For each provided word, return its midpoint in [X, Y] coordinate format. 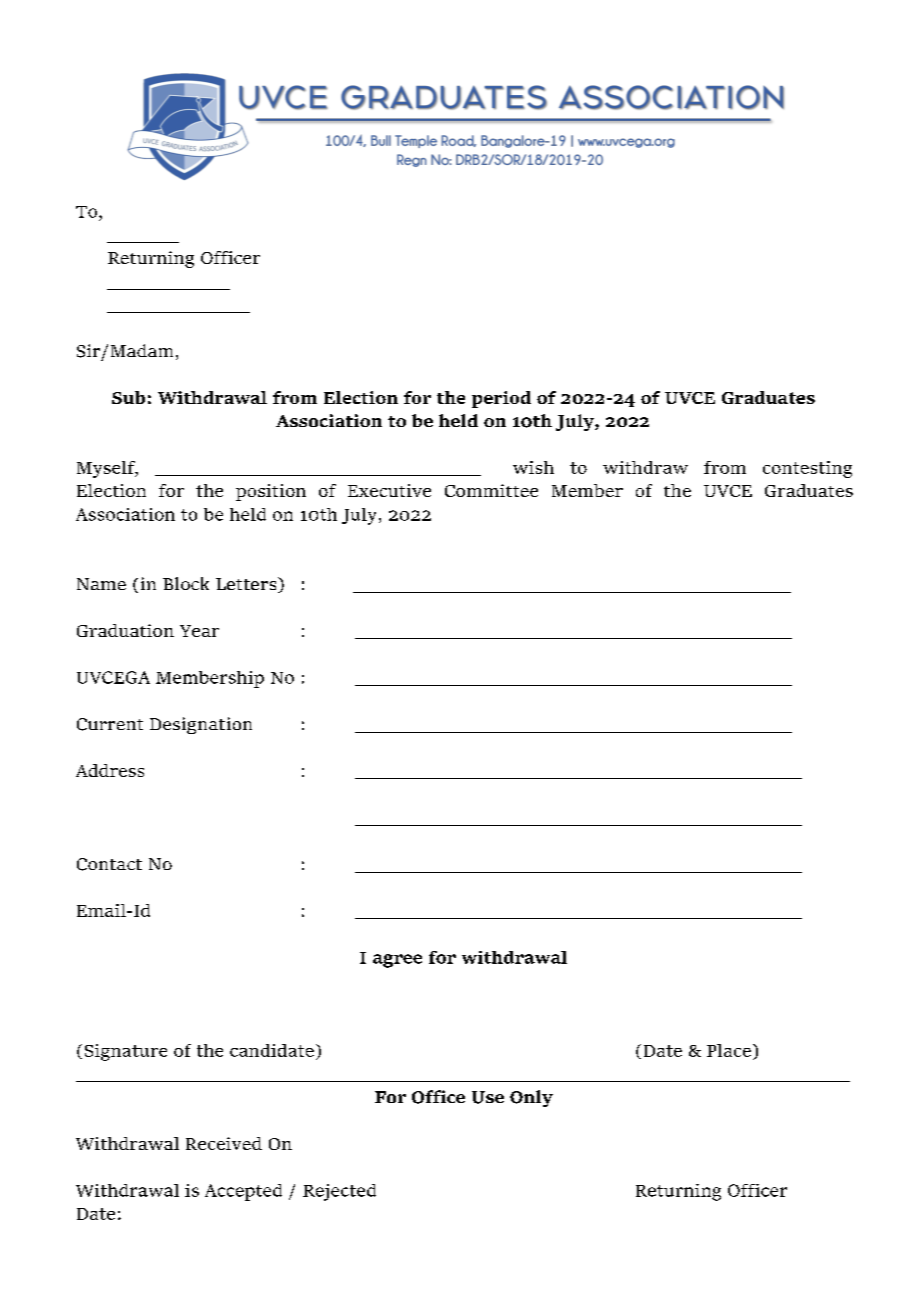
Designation [201, 725]
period [501, 399]
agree [397, 961]
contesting [807, 469]
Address [110, 770]
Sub [128, 397]
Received [224, 1143]
